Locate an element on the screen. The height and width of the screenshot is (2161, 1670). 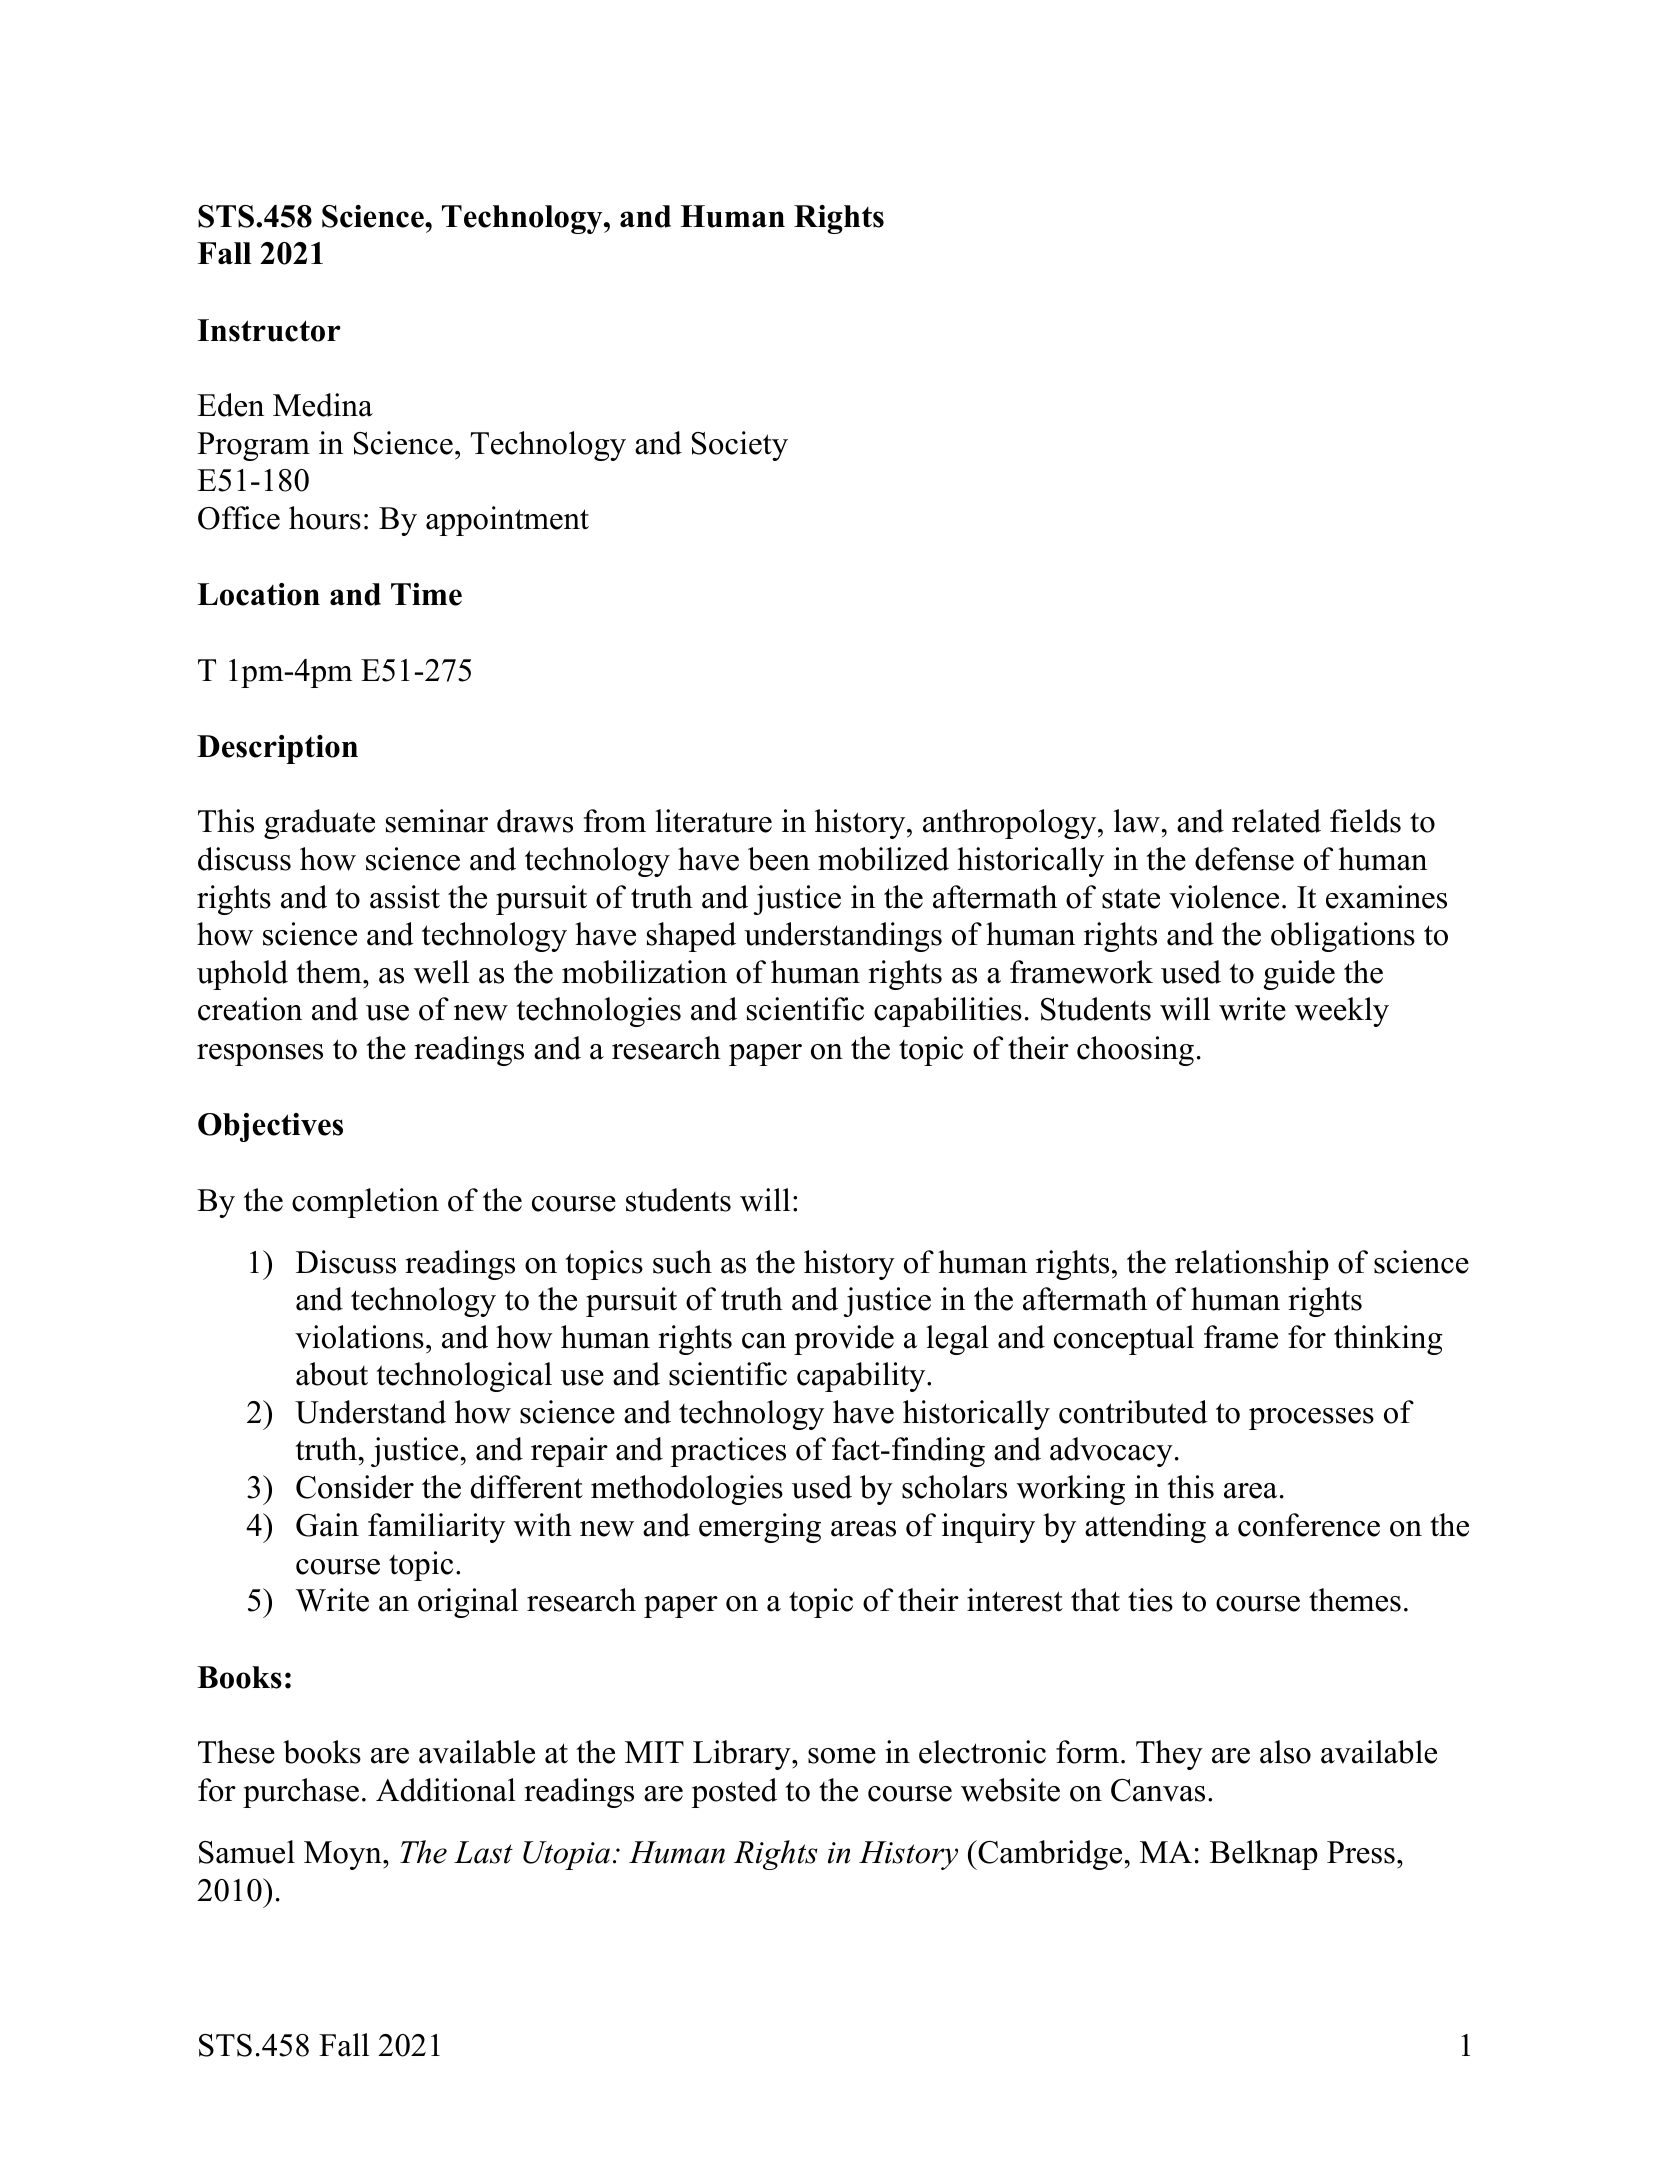
related is located at coordinates (1276, 821).
